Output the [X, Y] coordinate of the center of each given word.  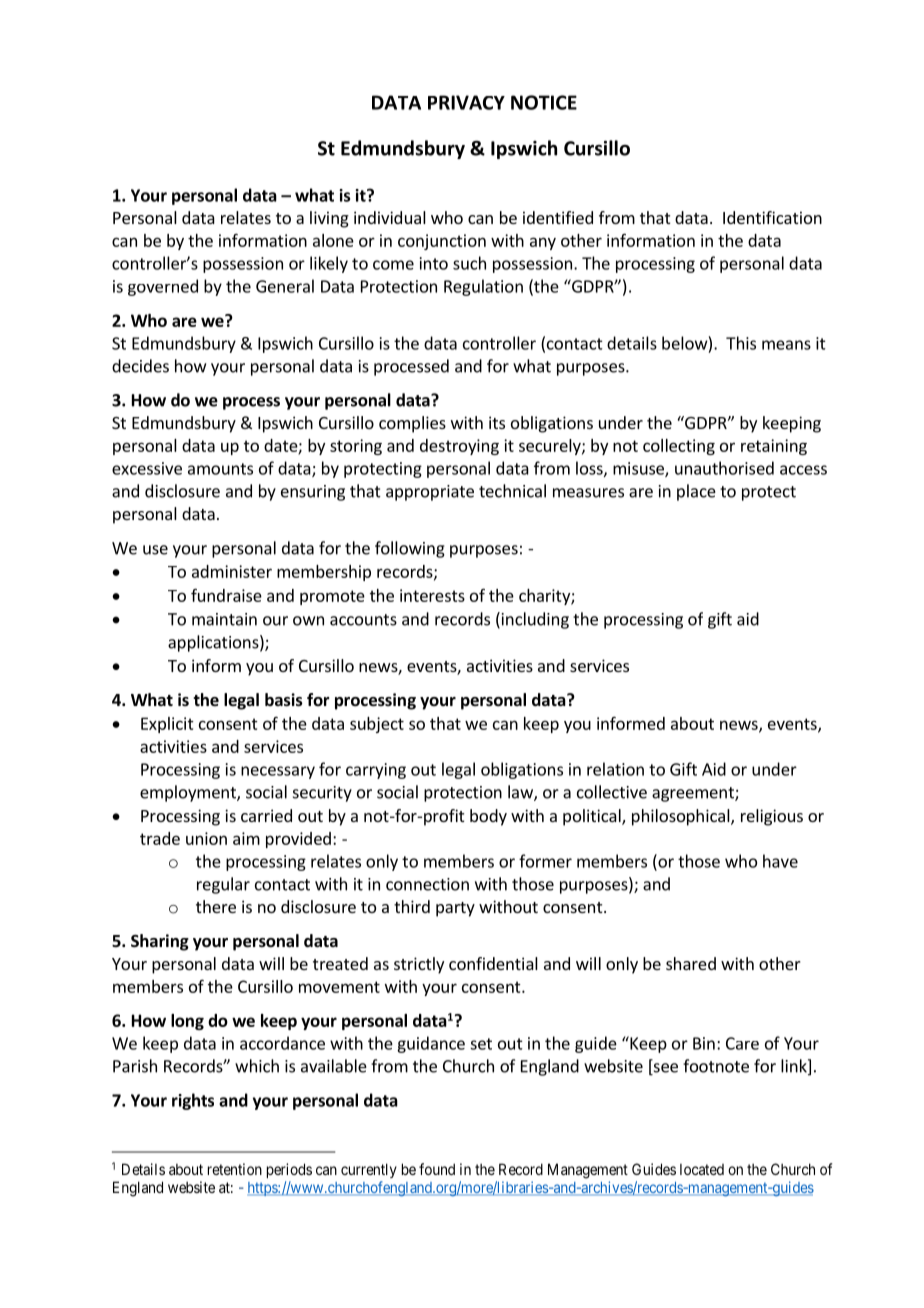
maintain [224, 619]
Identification [772, 217]
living [329, 219]
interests [432, 595]
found [437, 1169]
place [696, 492]
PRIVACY [466, 102]
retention [235, 1169]
